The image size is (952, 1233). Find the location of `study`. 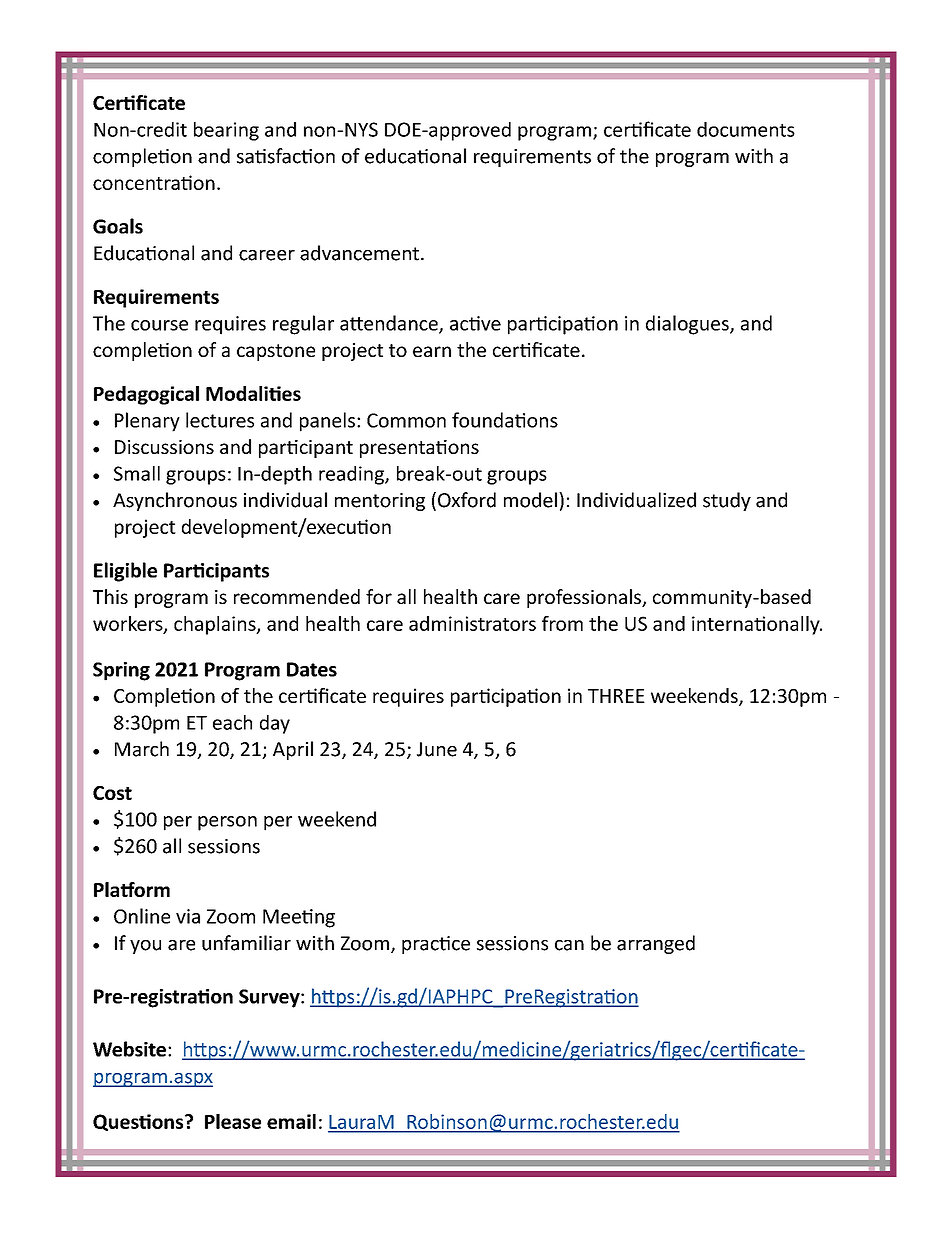

study is located at coordinates (727, 501).
